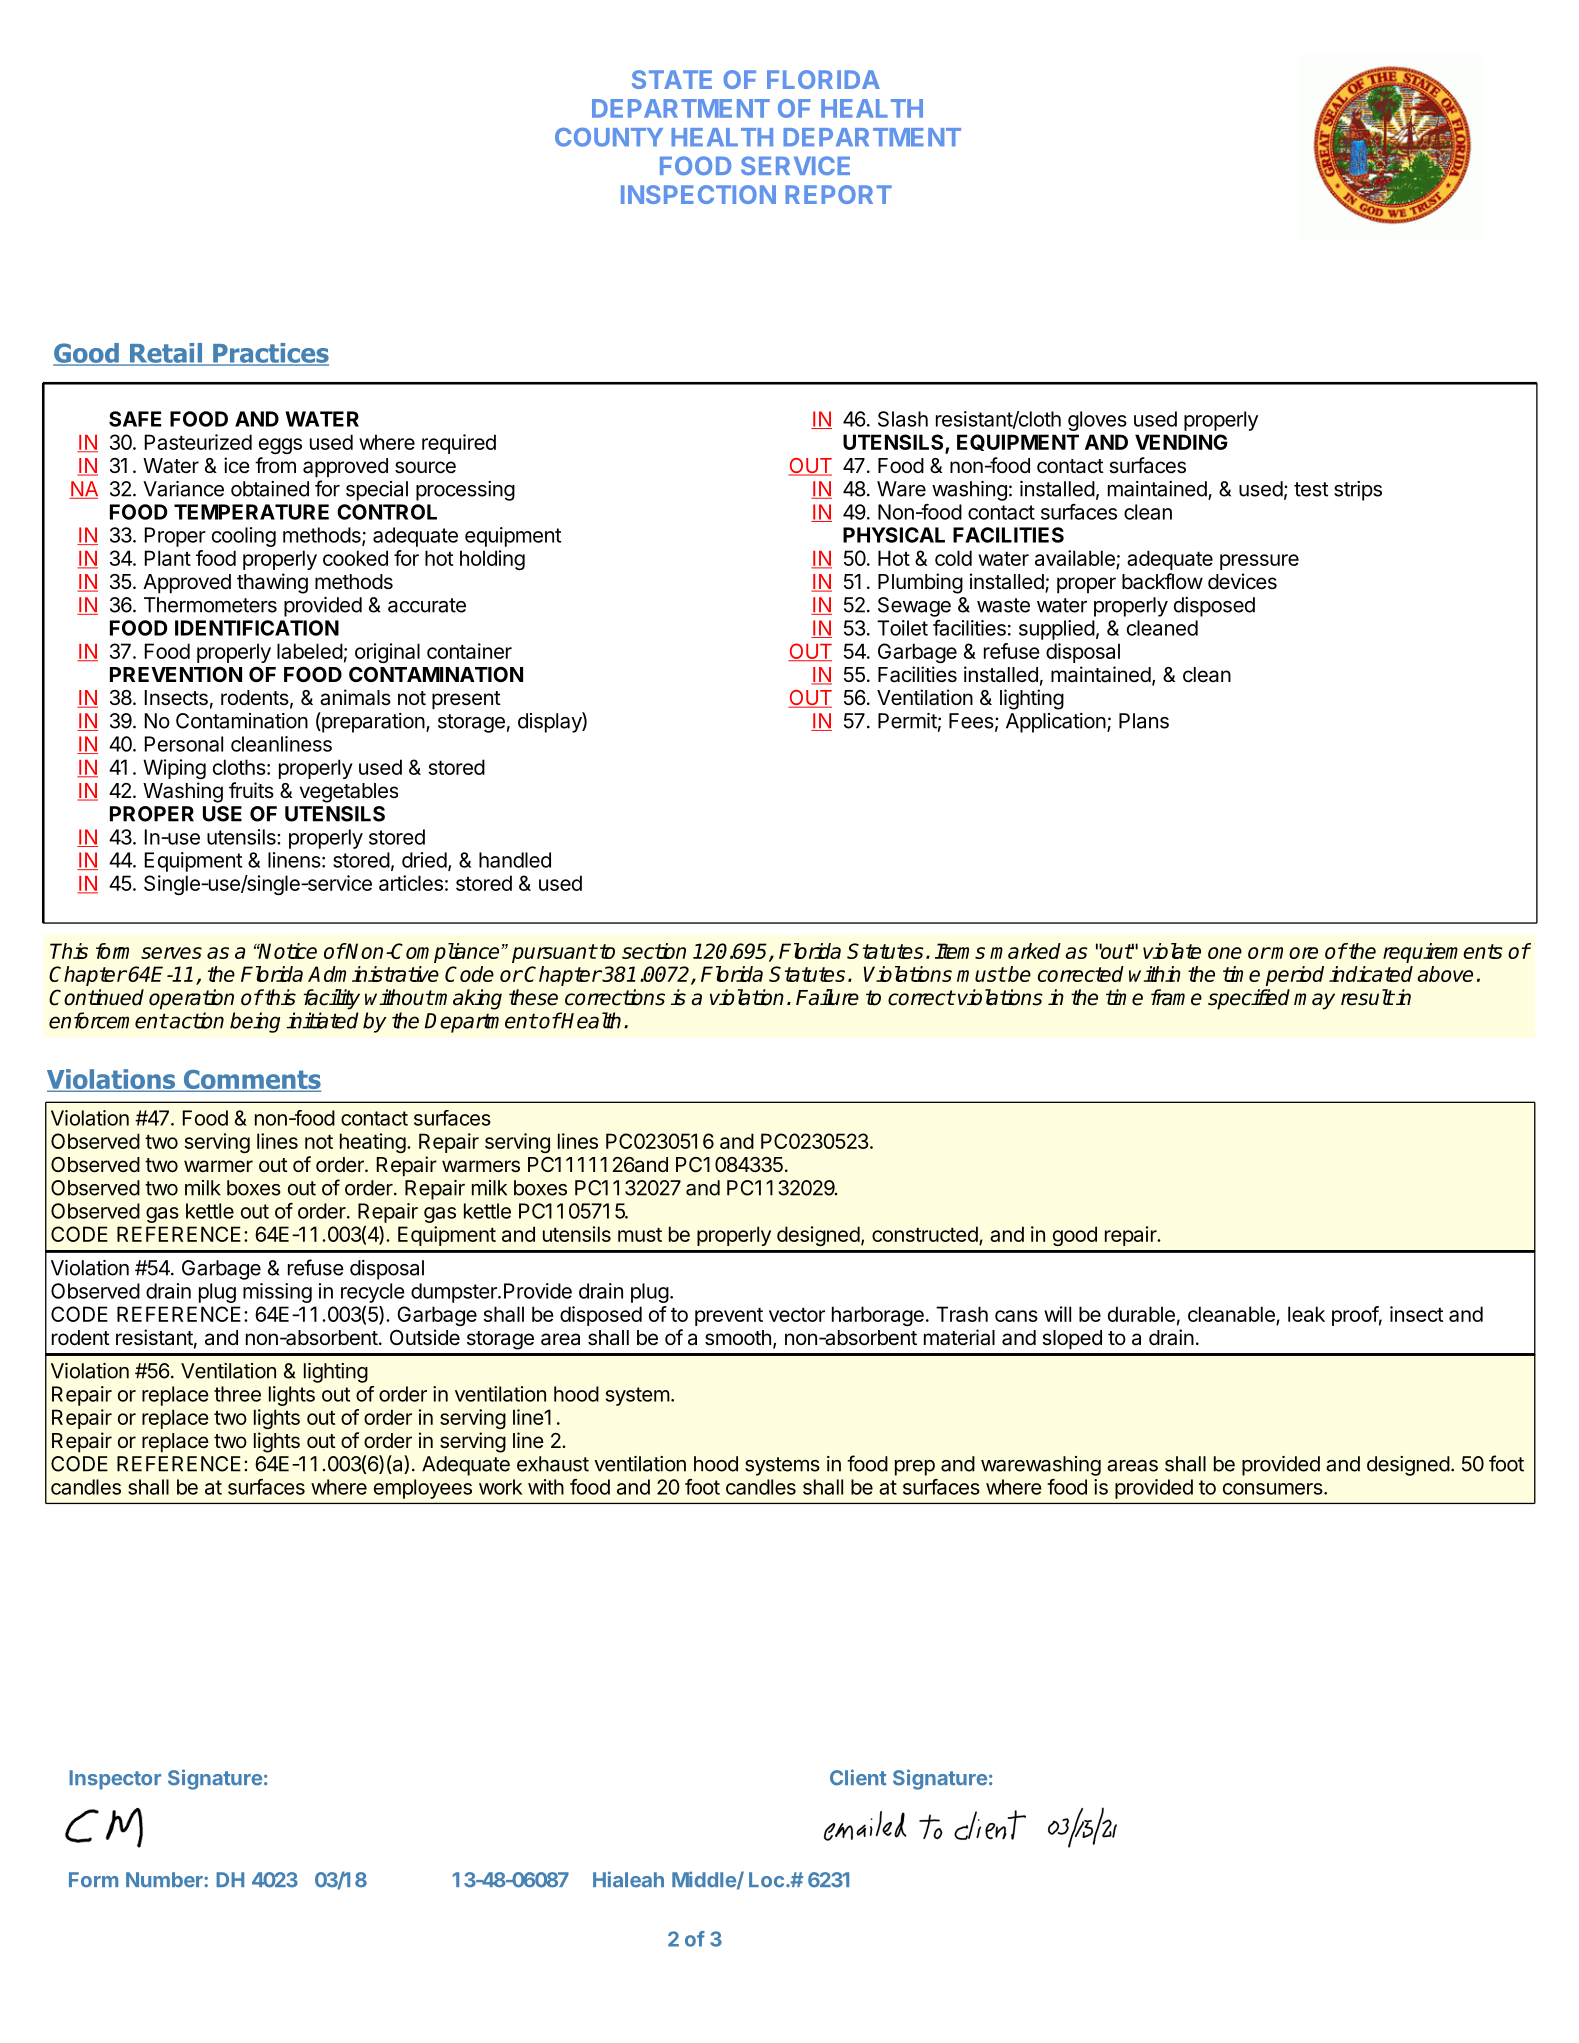  What do you see at coordinates (310, 651) in the screenshot?
I see `labeled` at bounding box center [310, 651].
